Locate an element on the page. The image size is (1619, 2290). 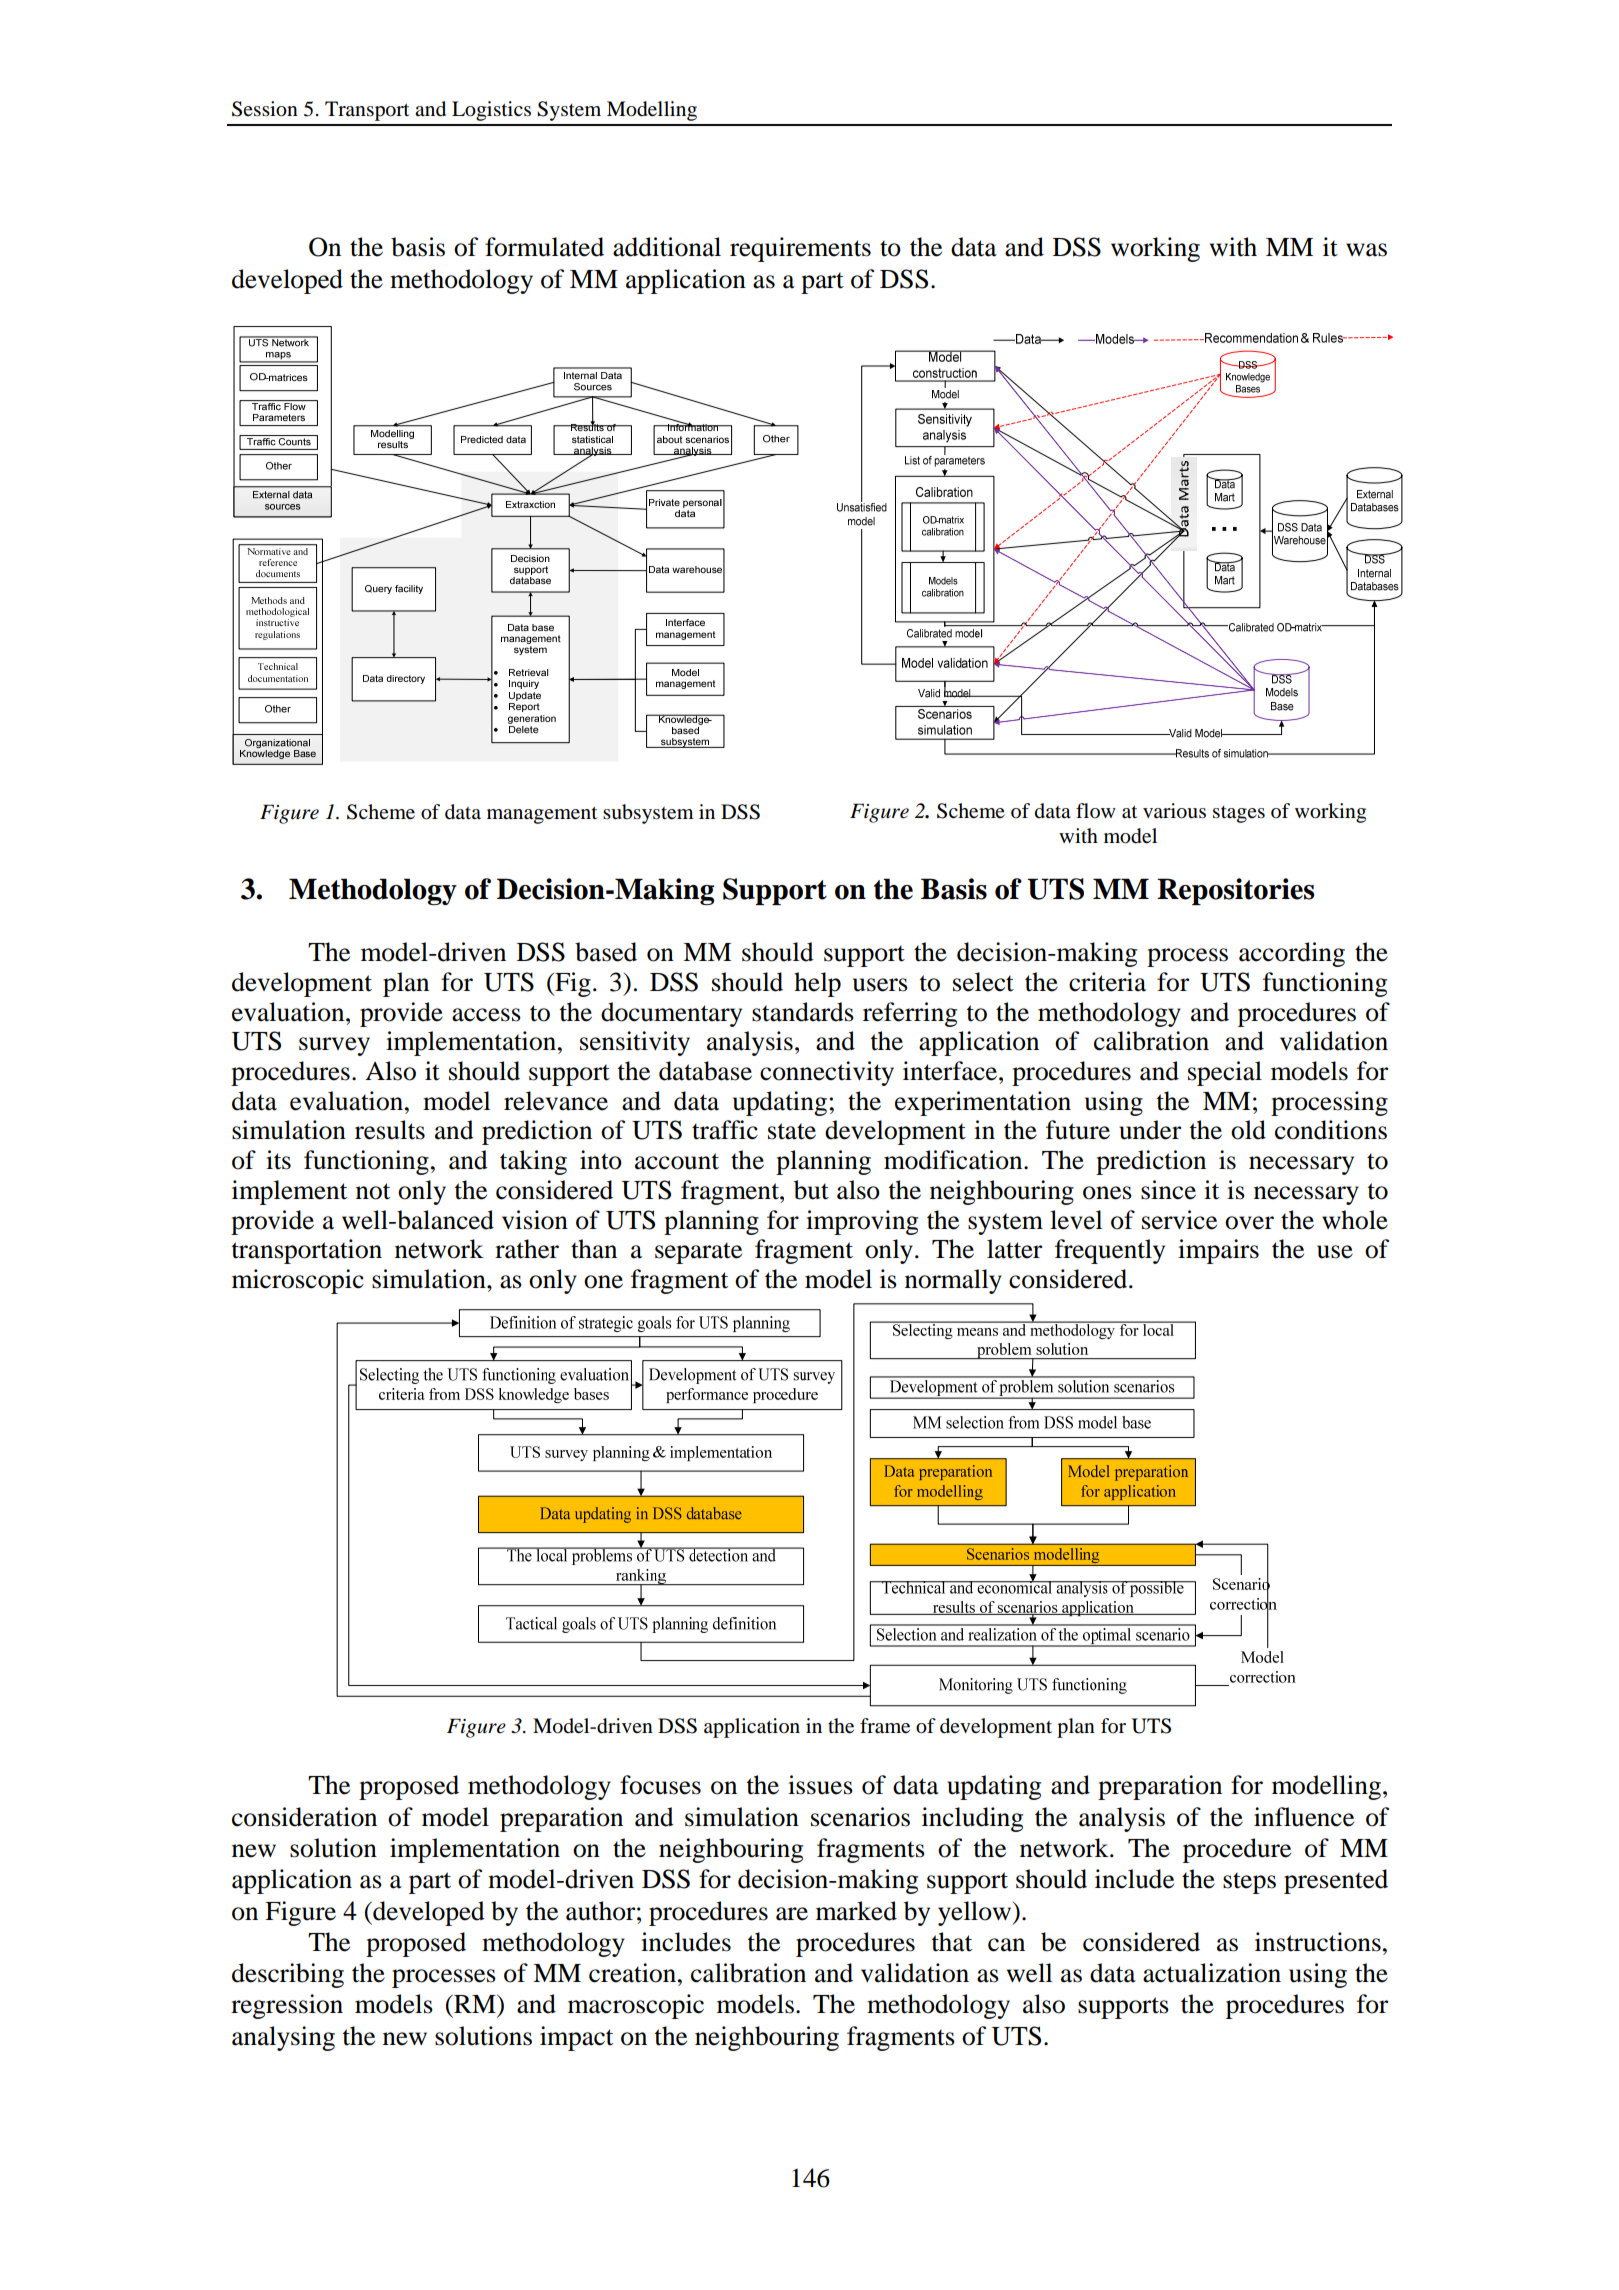
normally is located at coordinates (953, 1281).
